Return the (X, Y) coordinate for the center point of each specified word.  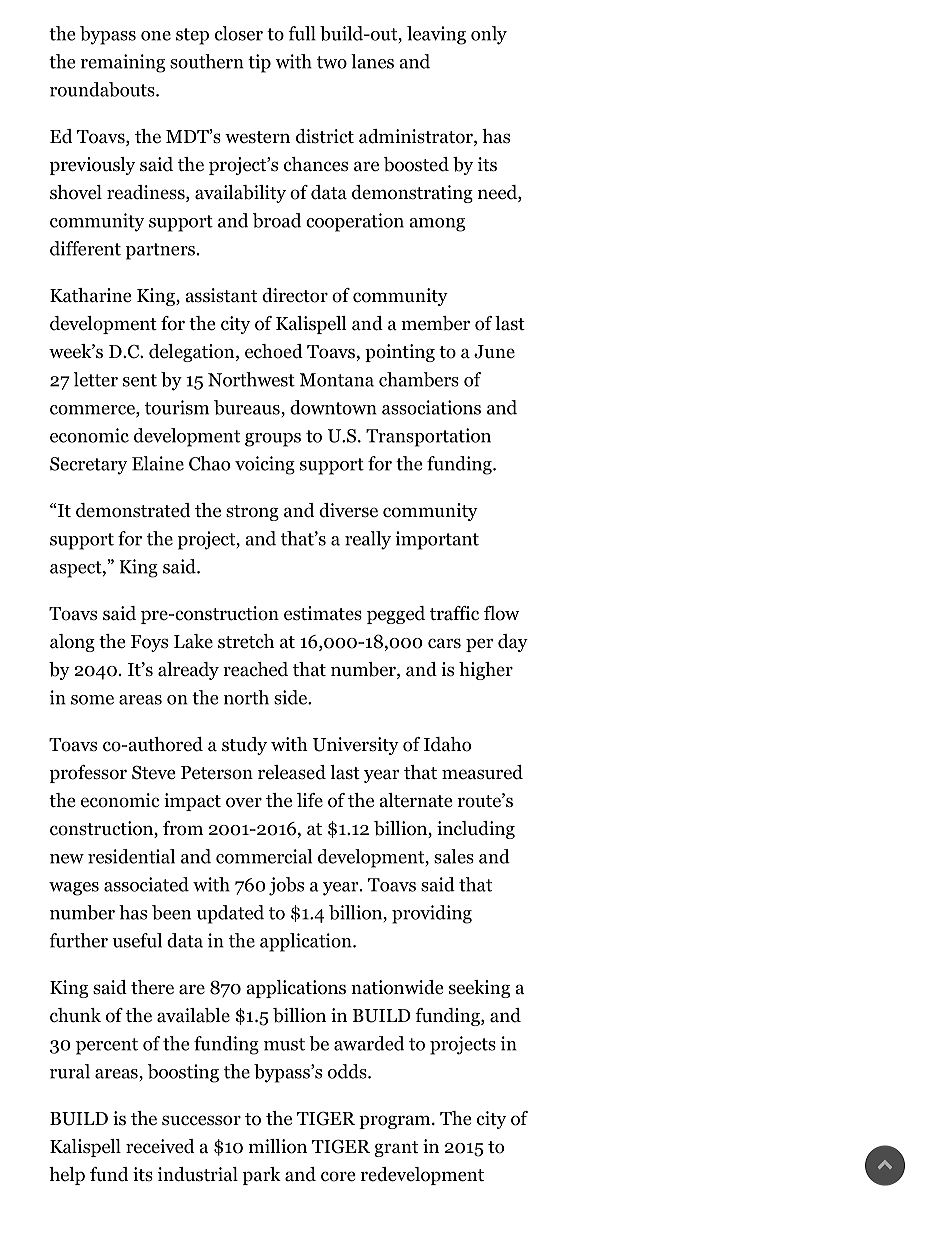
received (160, 1146)
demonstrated (133, 510)
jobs (286, 886)
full (302, 33)
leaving (436, 35)
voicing (265, 465)
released (292, 772)
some (92, 700)
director (295, 295)
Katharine (90, 295)
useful (137, 940)
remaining (123, 63)
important (437, 540)
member (435, 323)
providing (432, 914)
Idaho (447, 744)
